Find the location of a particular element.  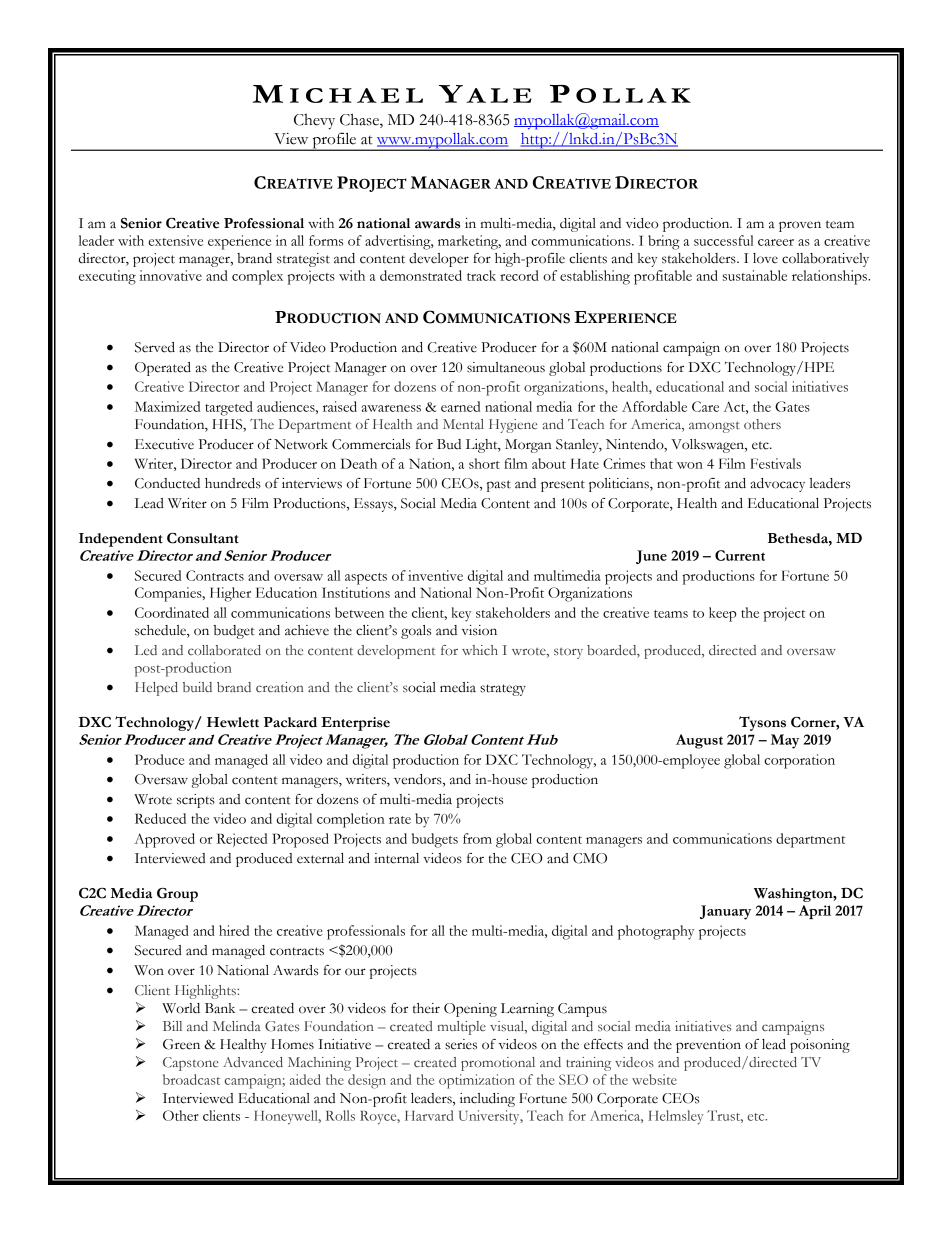

Chevy is located at coordinates (314, 122).
